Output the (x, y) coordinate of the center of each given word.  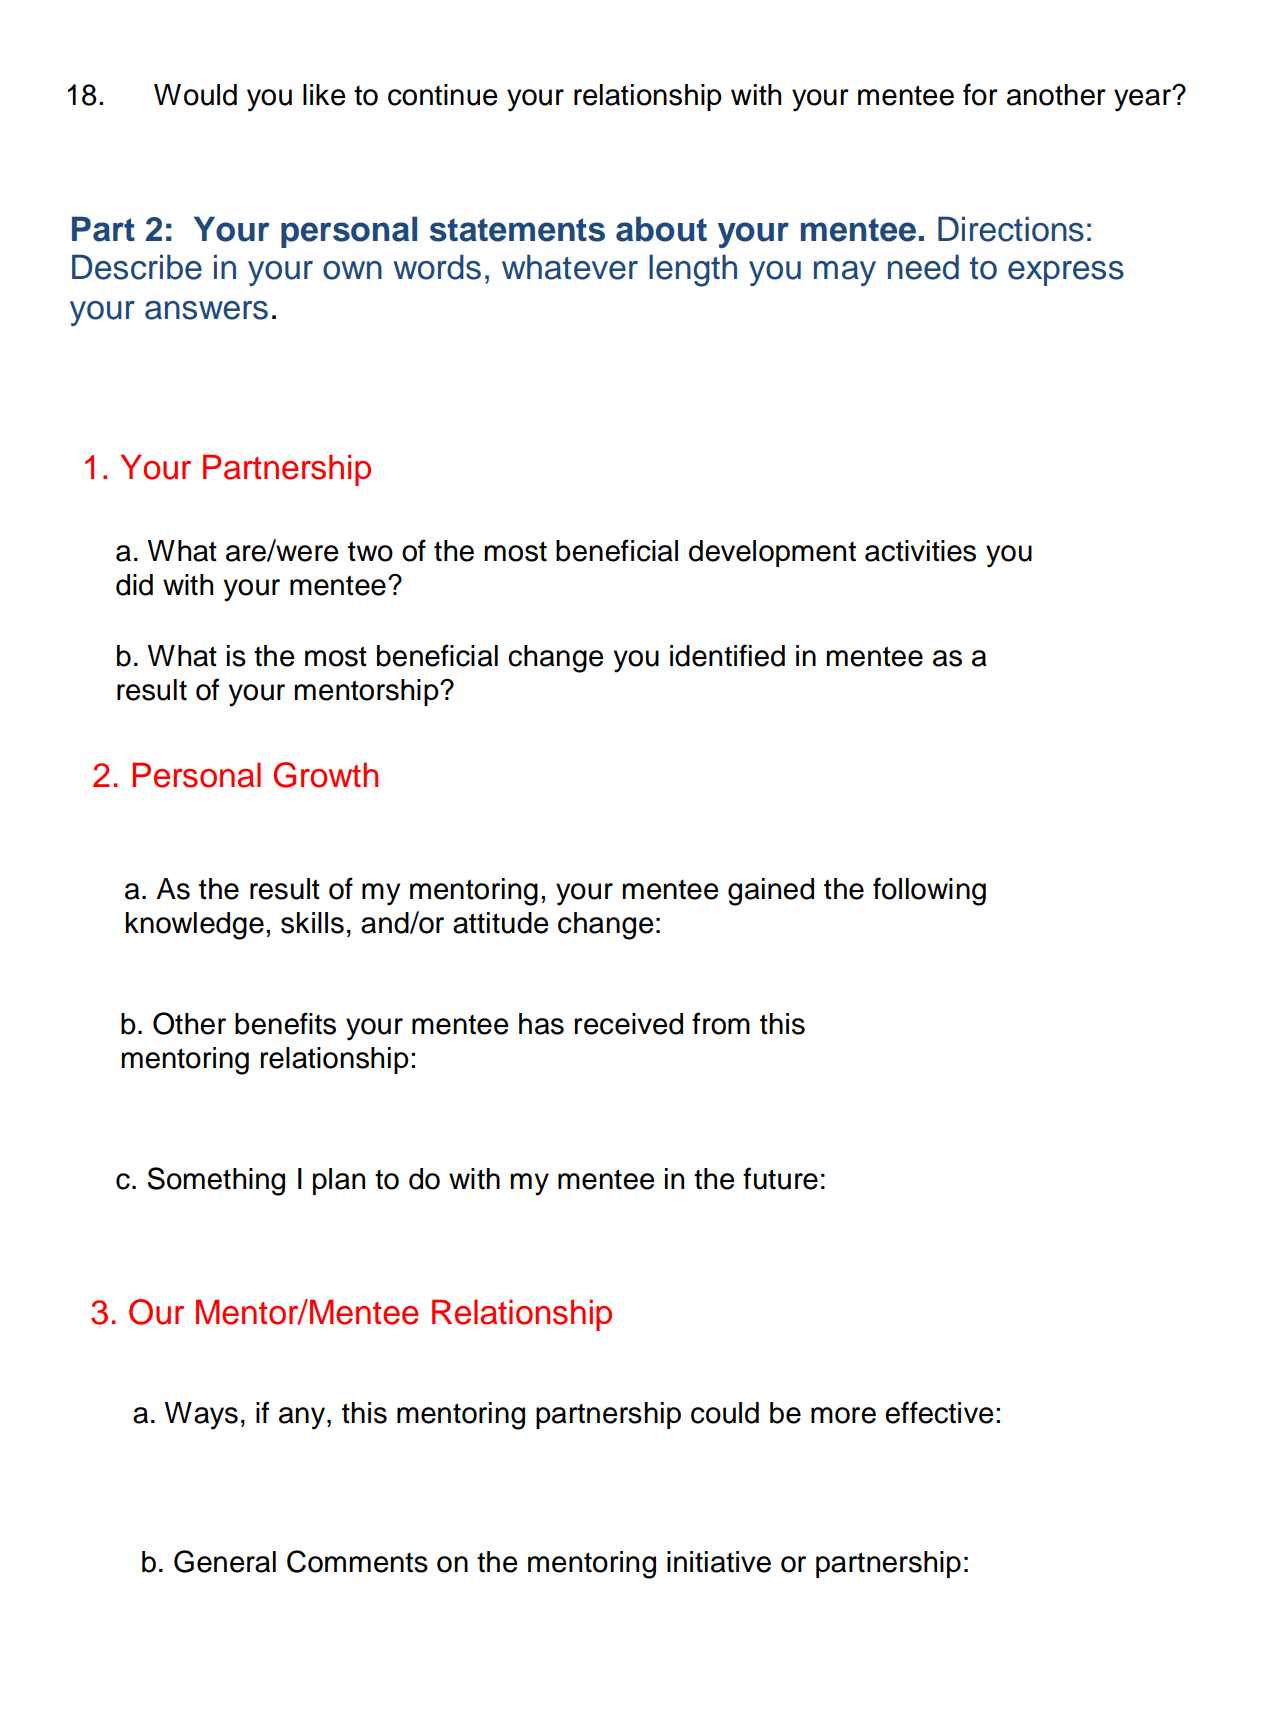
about (661, 229)
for (980, 94)
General (225, 1561)
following (929, 891)
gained (771, 892)
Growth (326, 775)
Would (195, 95)
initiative (719, 1562)
